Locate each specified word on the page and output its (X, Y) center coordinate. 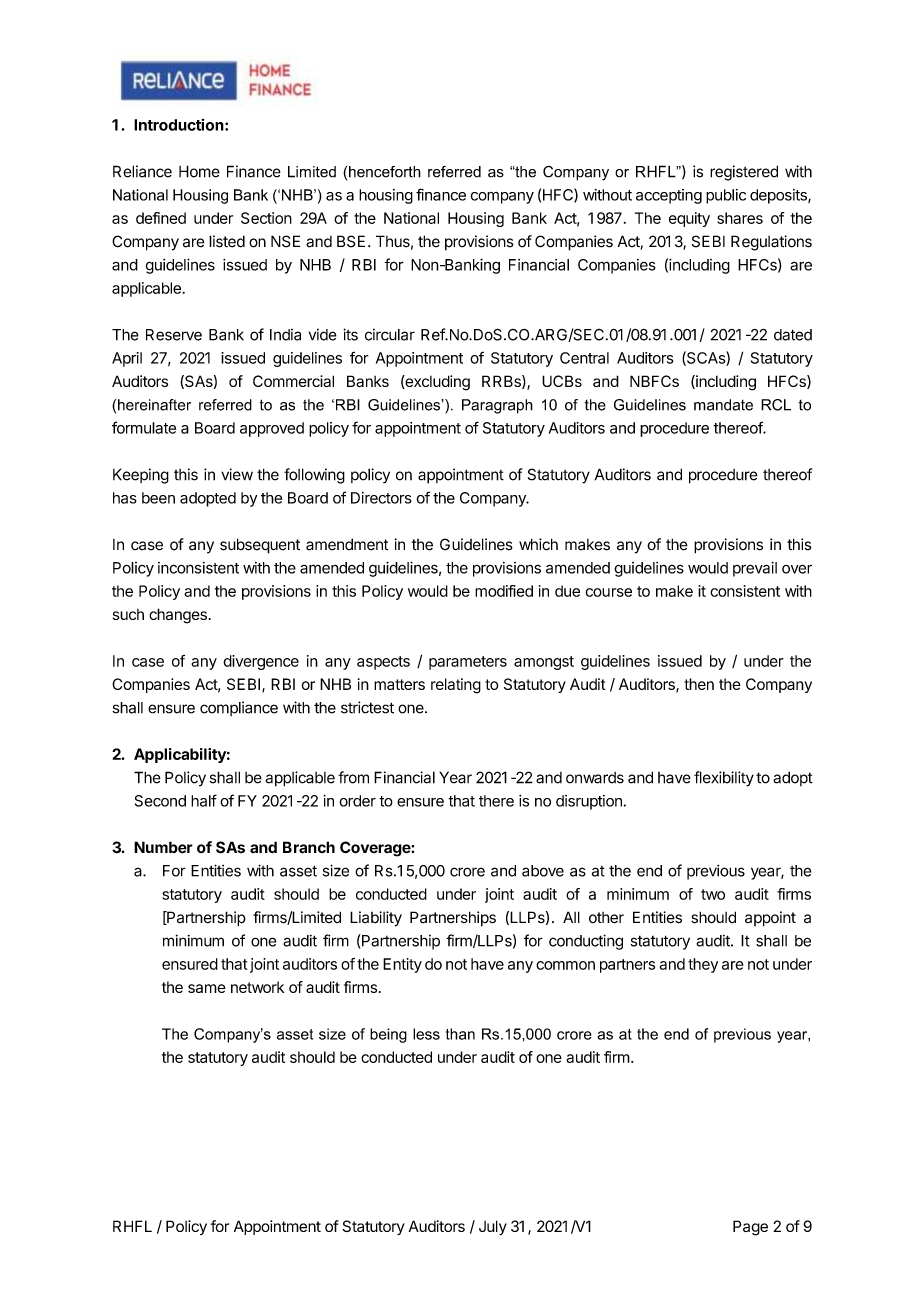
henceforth (385, 172)
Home (199, 171)
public (726, 196)
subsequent (260, 546)
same (207, 988)
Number (163, 847)
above (543, 871)
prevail (755, 569)
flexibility (724, 779)
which (538, 544)
